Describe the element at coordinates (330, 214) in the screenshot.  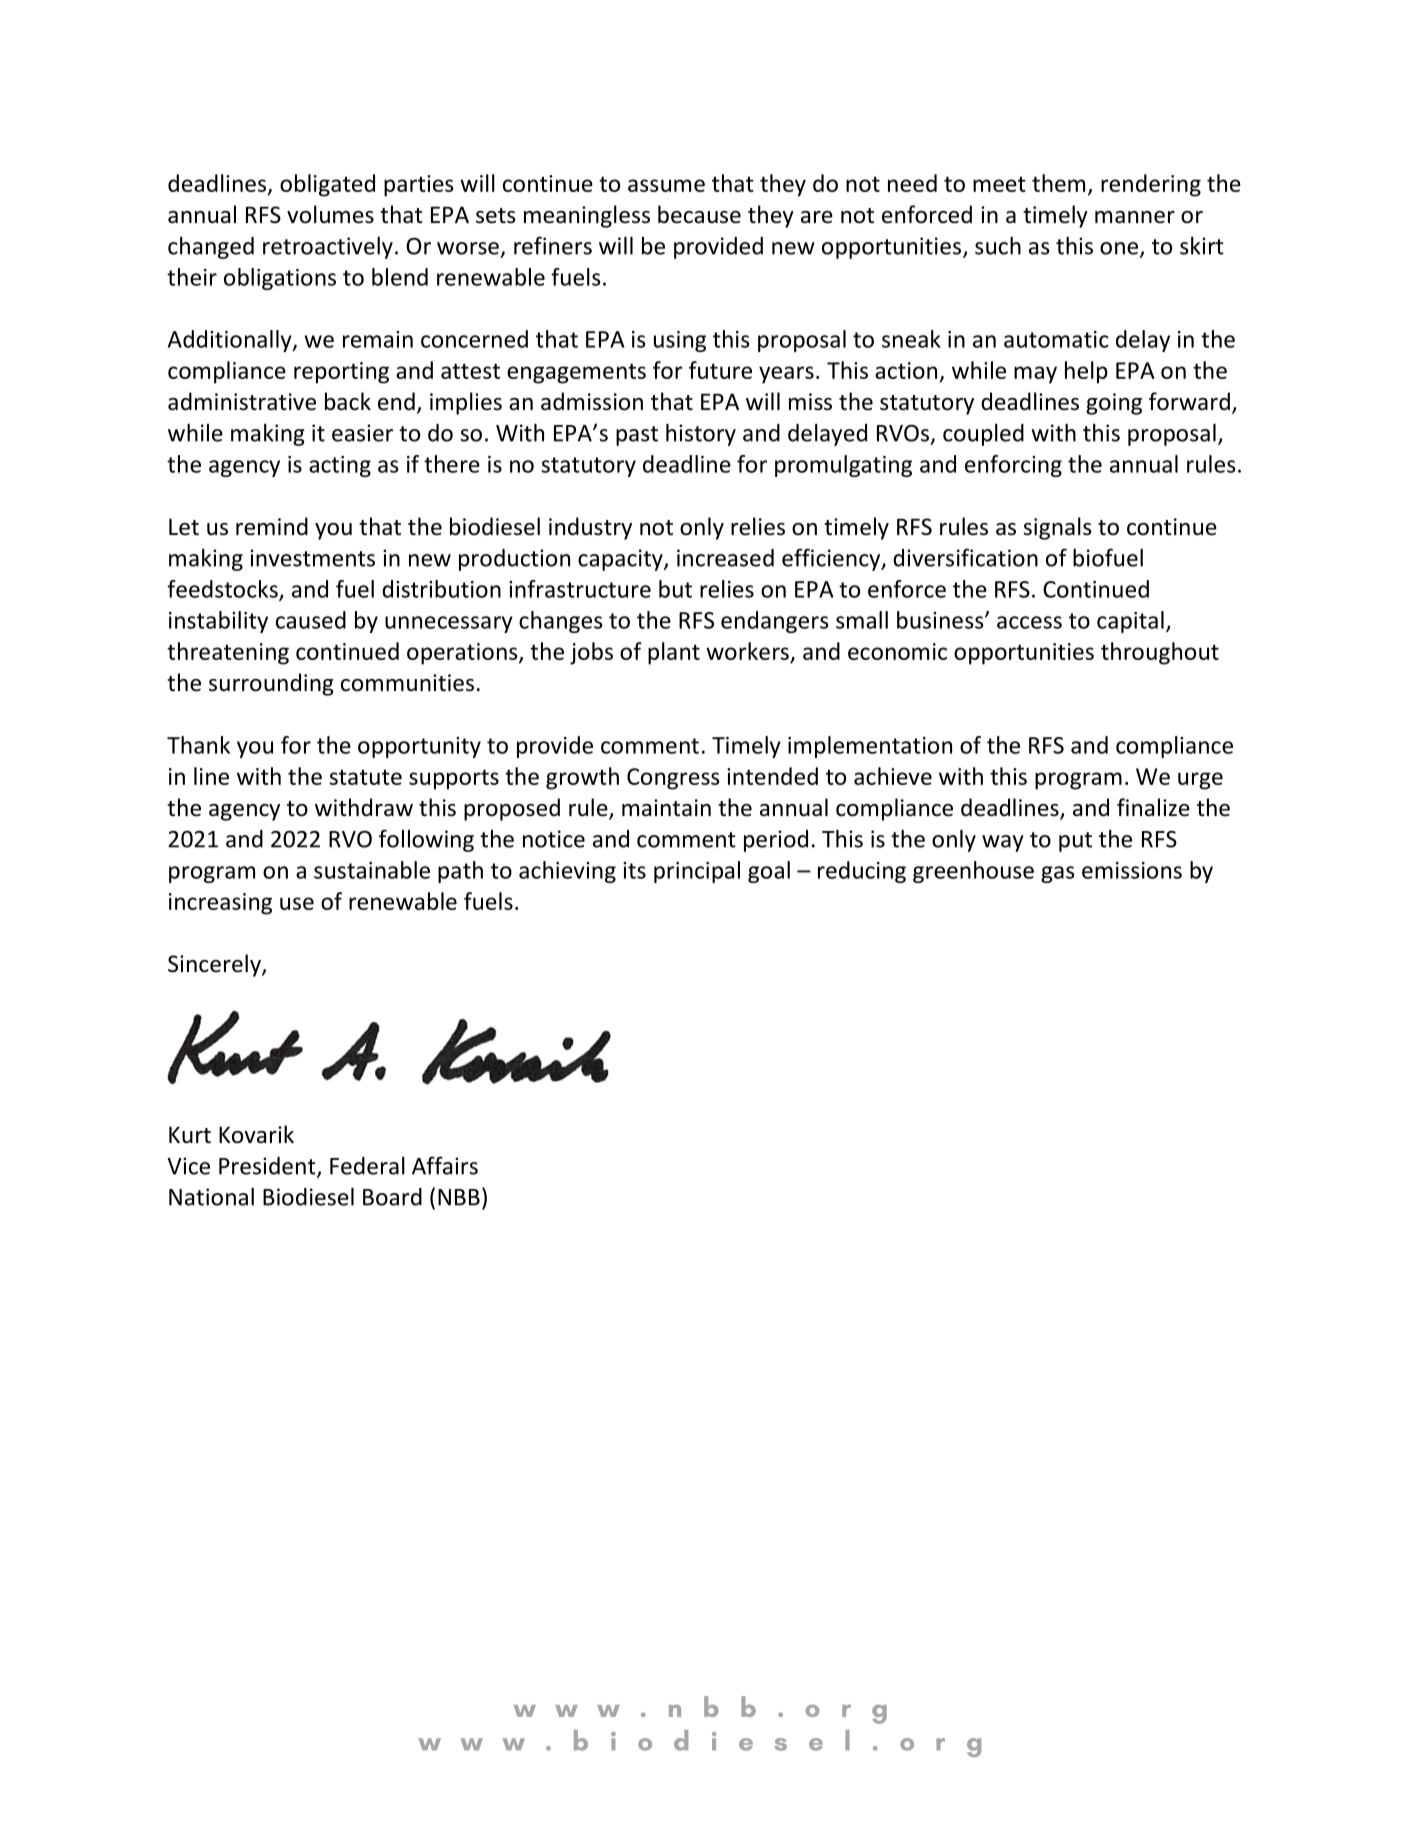
I see `volumes` at that location.
